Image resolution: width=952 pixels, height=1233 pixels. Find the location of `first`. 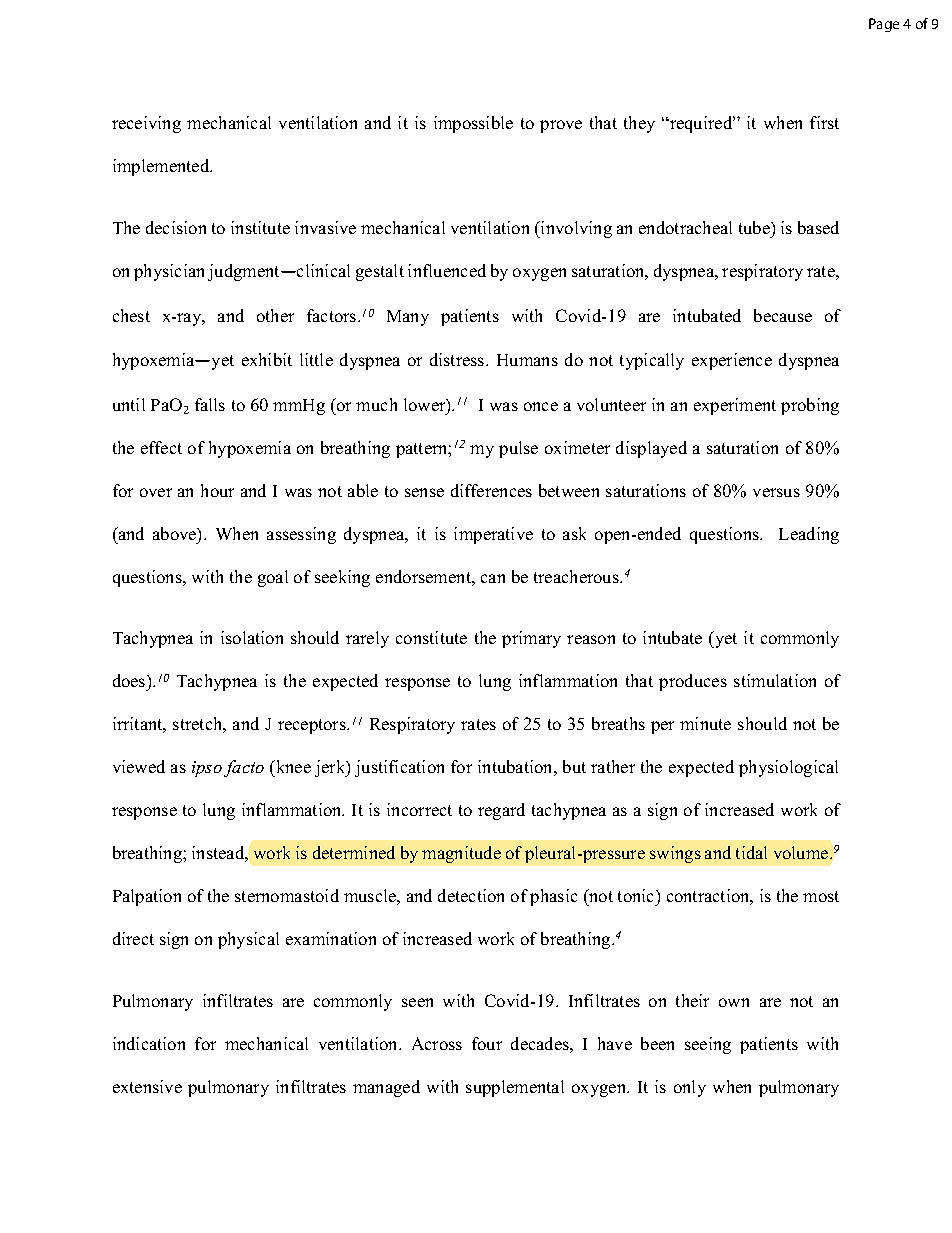

first is located at coordinates (824, 122).
